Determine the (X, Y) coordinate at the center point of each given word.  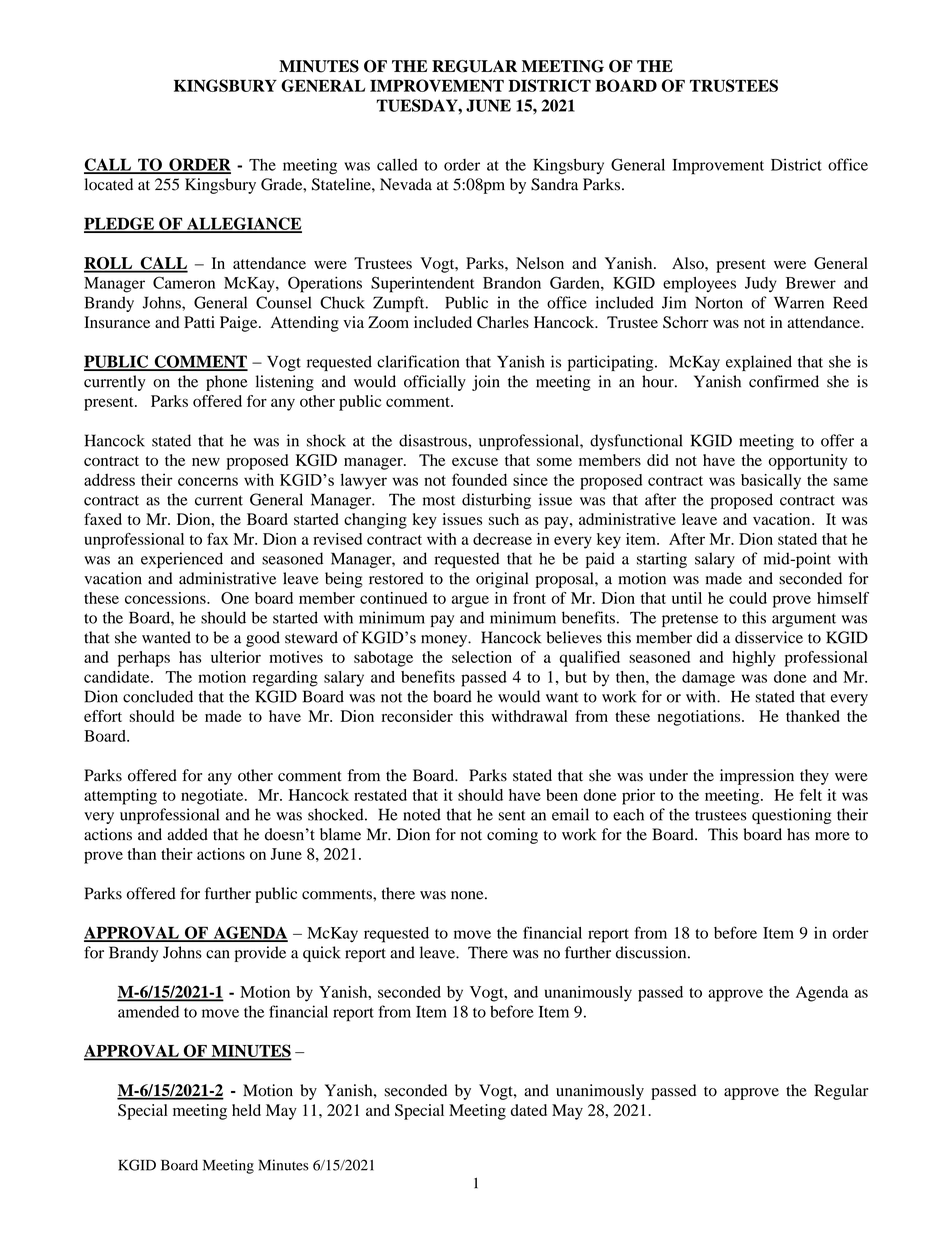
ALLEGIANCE (243, 224)
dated (529, 1110)
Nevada (406, 184)
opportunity (808, 462)
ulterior (236, 657)
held (246, 1110)
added (187, 834)
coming (512, 836)
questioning (792, 816)
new (206, 462)
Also (689, 263)
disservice (769, 637)
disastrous (434, 440)
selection (482, 657)
